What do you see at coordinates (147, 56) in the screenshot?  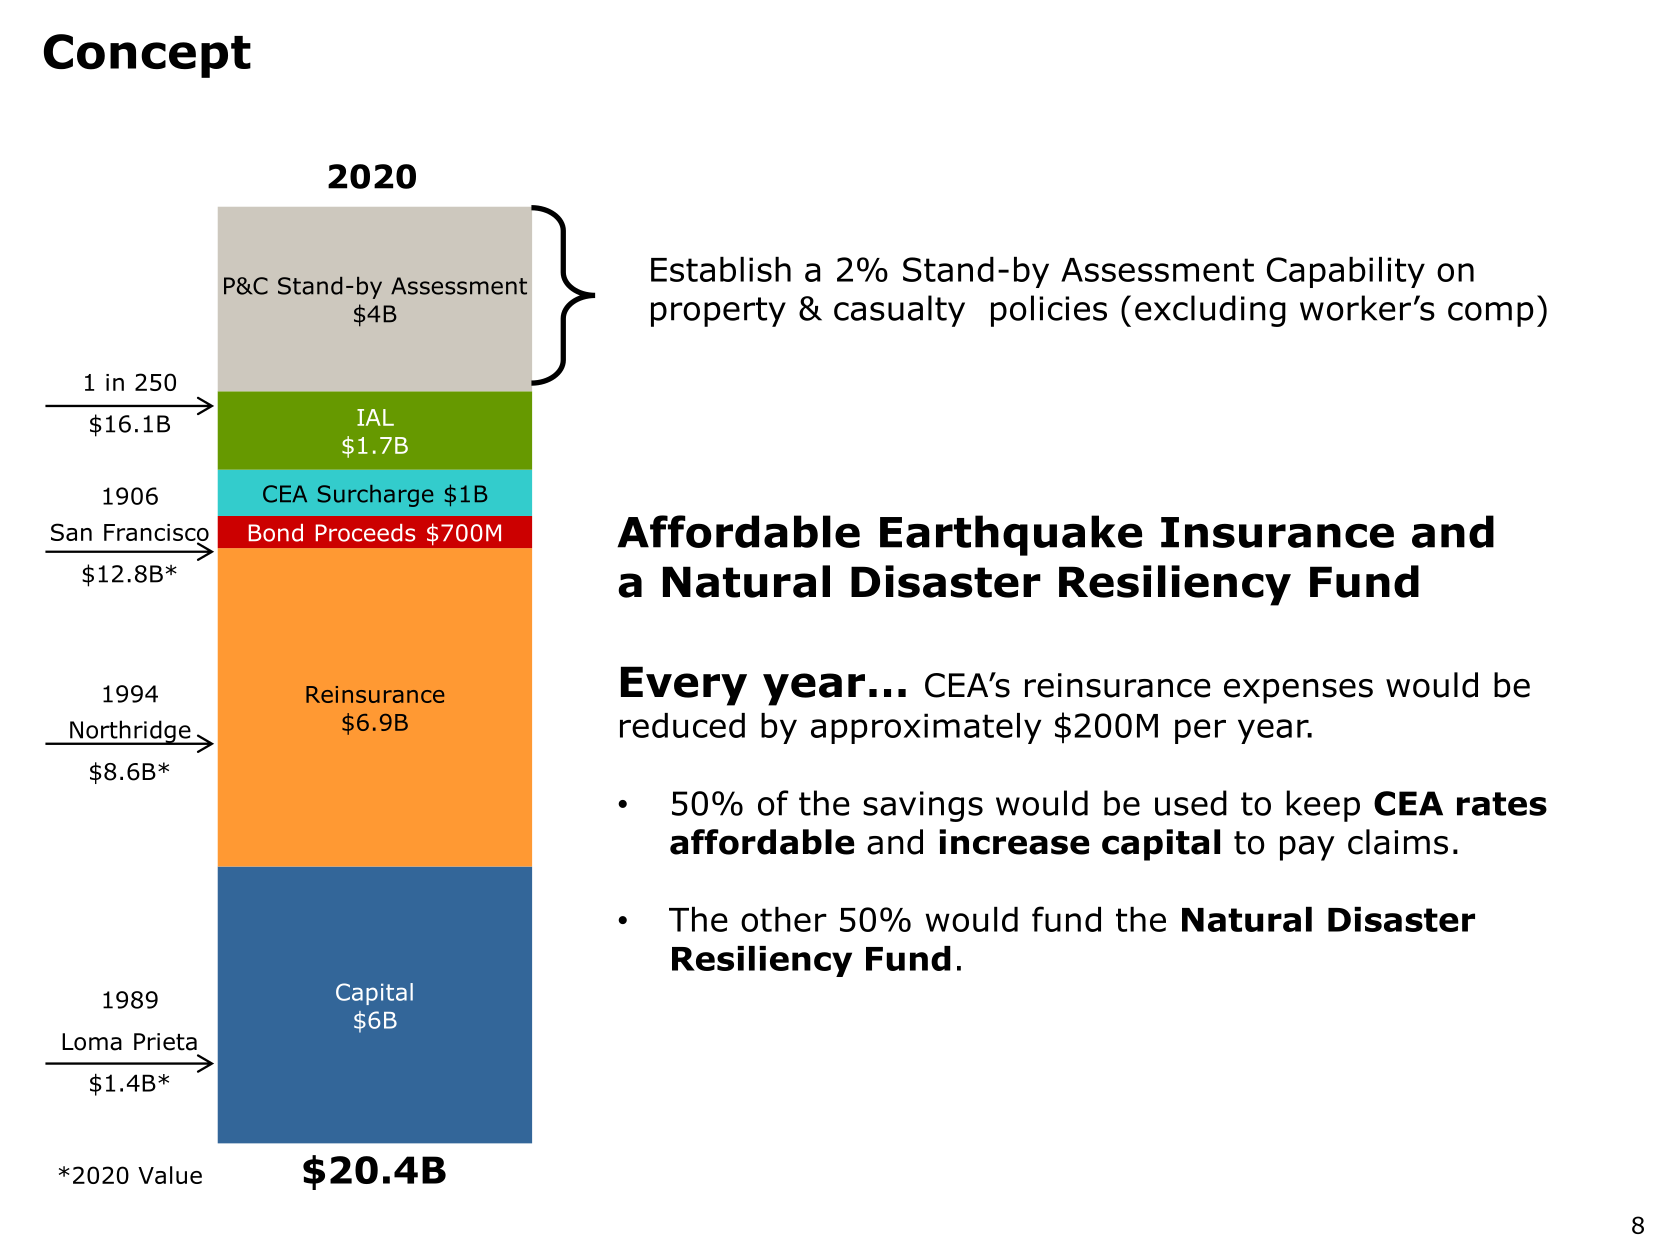 I see `Concept` at bounding box center [147, 56].
